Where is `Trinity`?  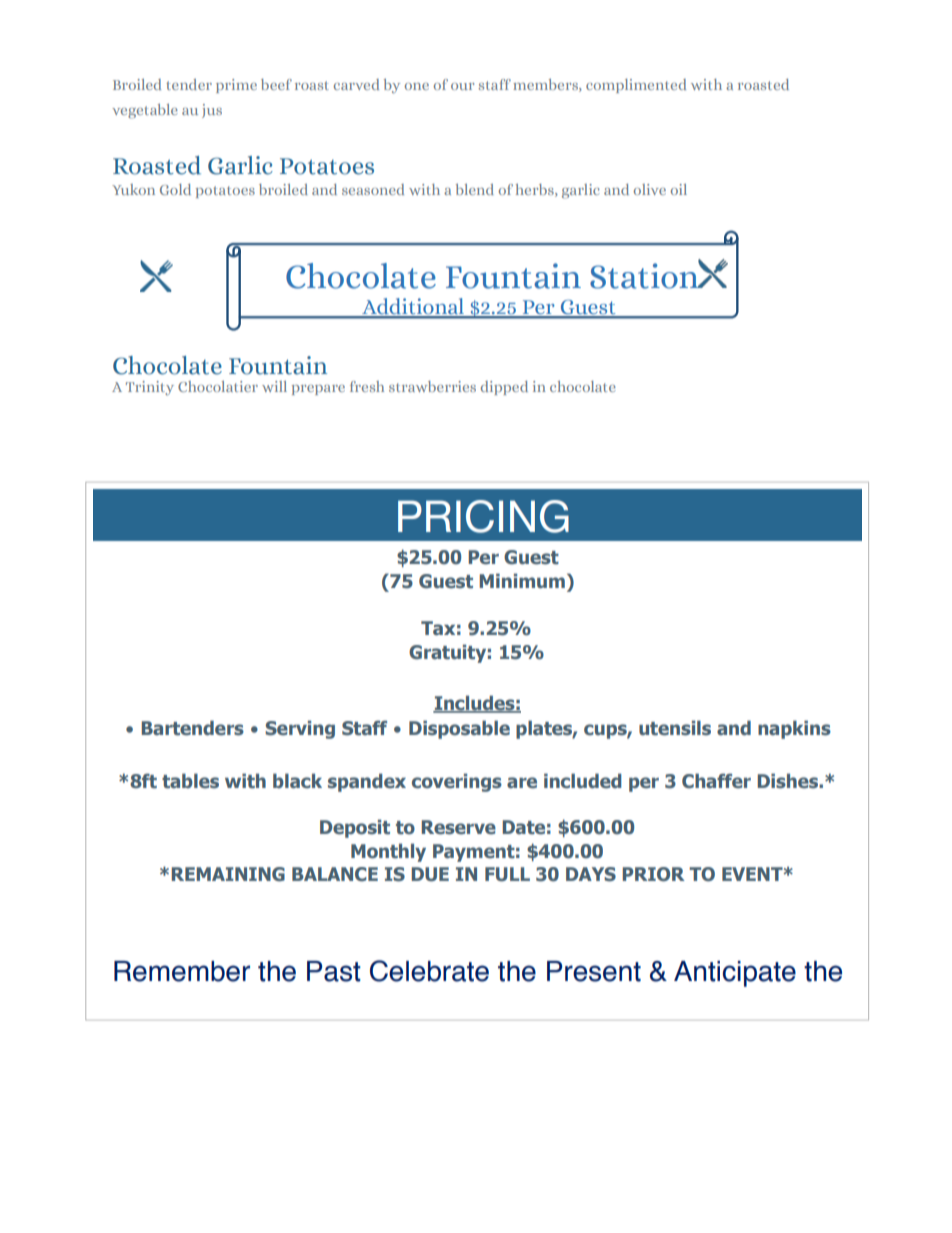
Trinity is located at coordinates (150, 388).
